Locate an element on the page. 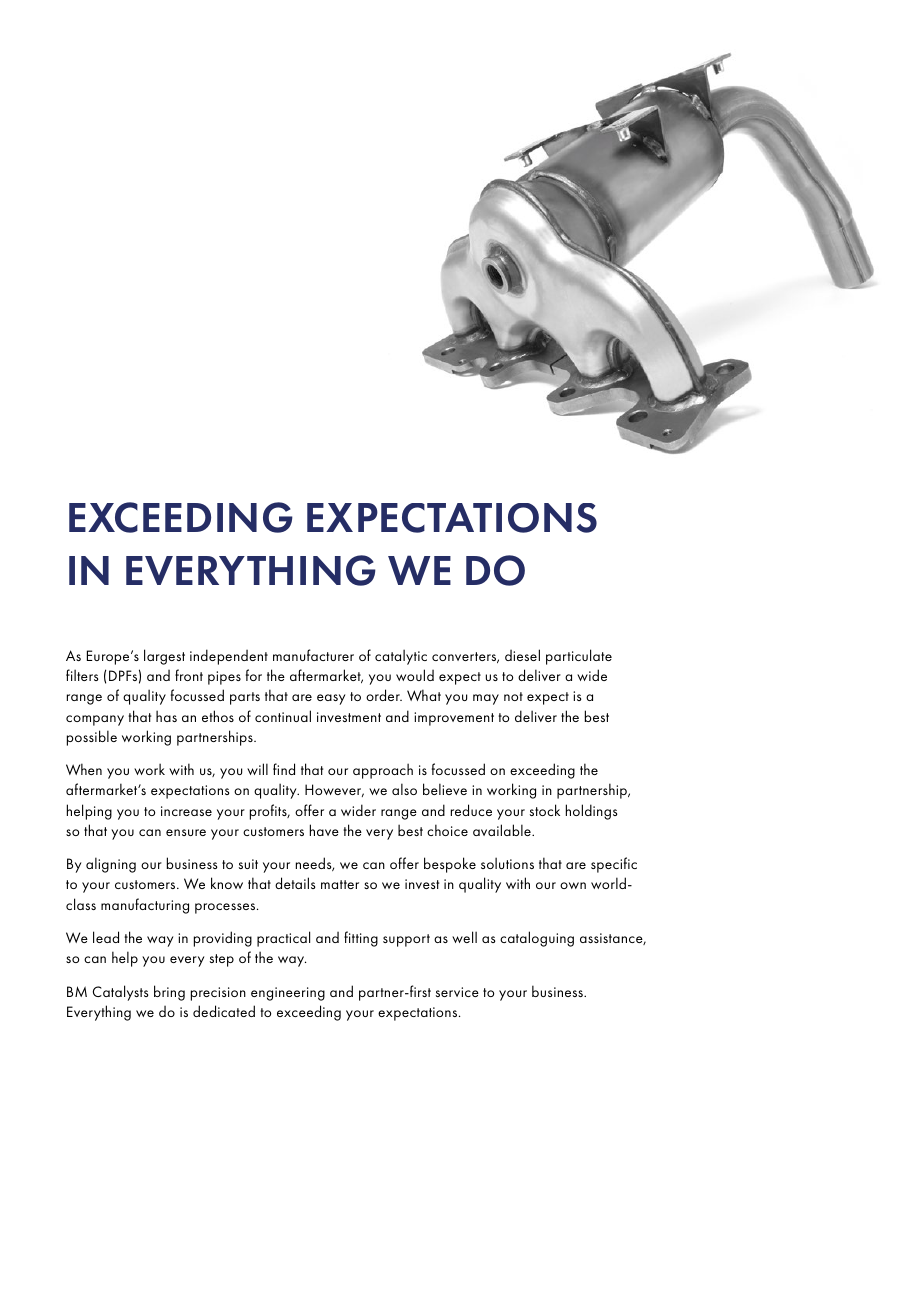  particulate is located at coordinates (579, 657).
